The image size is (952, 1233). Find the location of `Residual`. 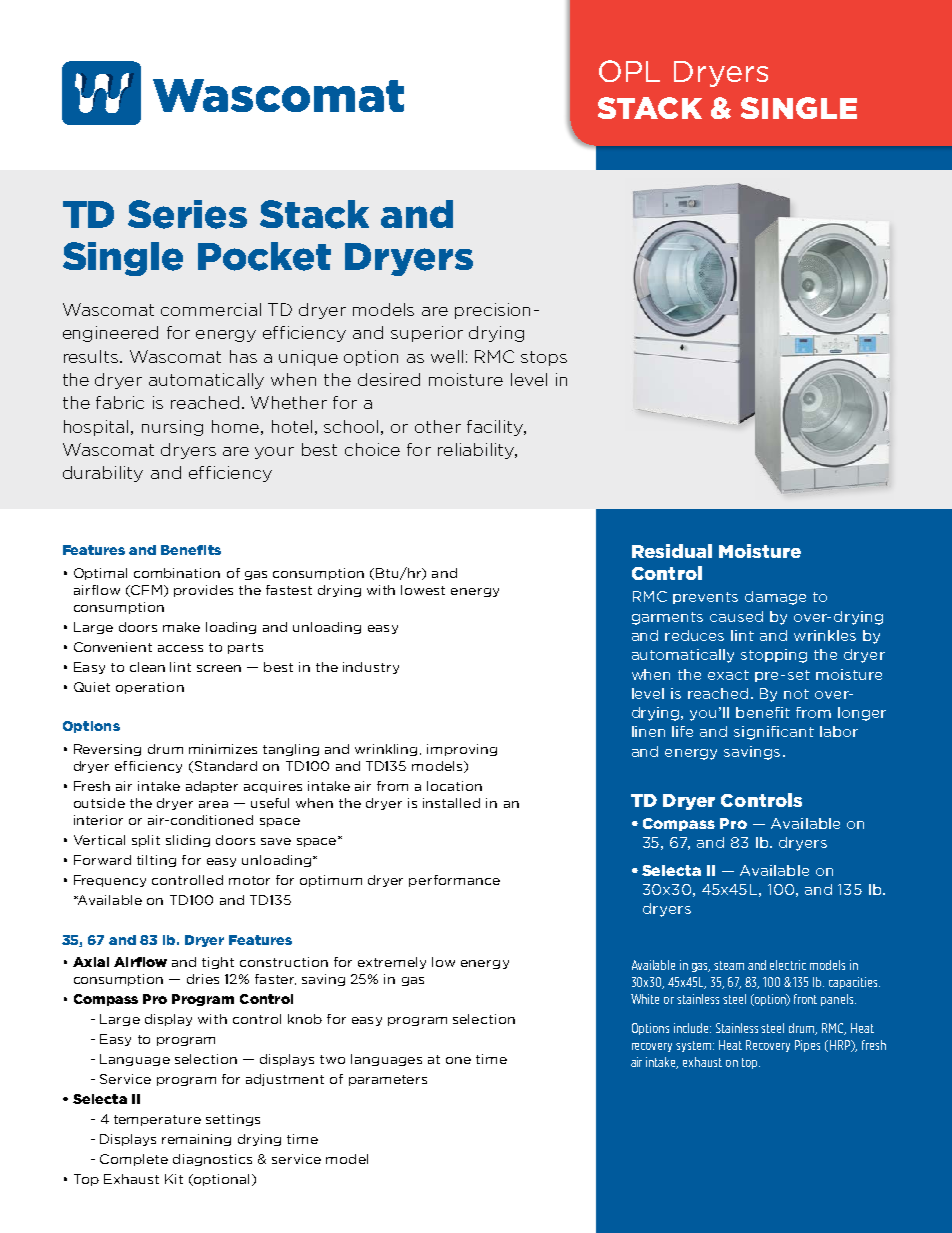

Residual is located at coordinates (672, 551).
